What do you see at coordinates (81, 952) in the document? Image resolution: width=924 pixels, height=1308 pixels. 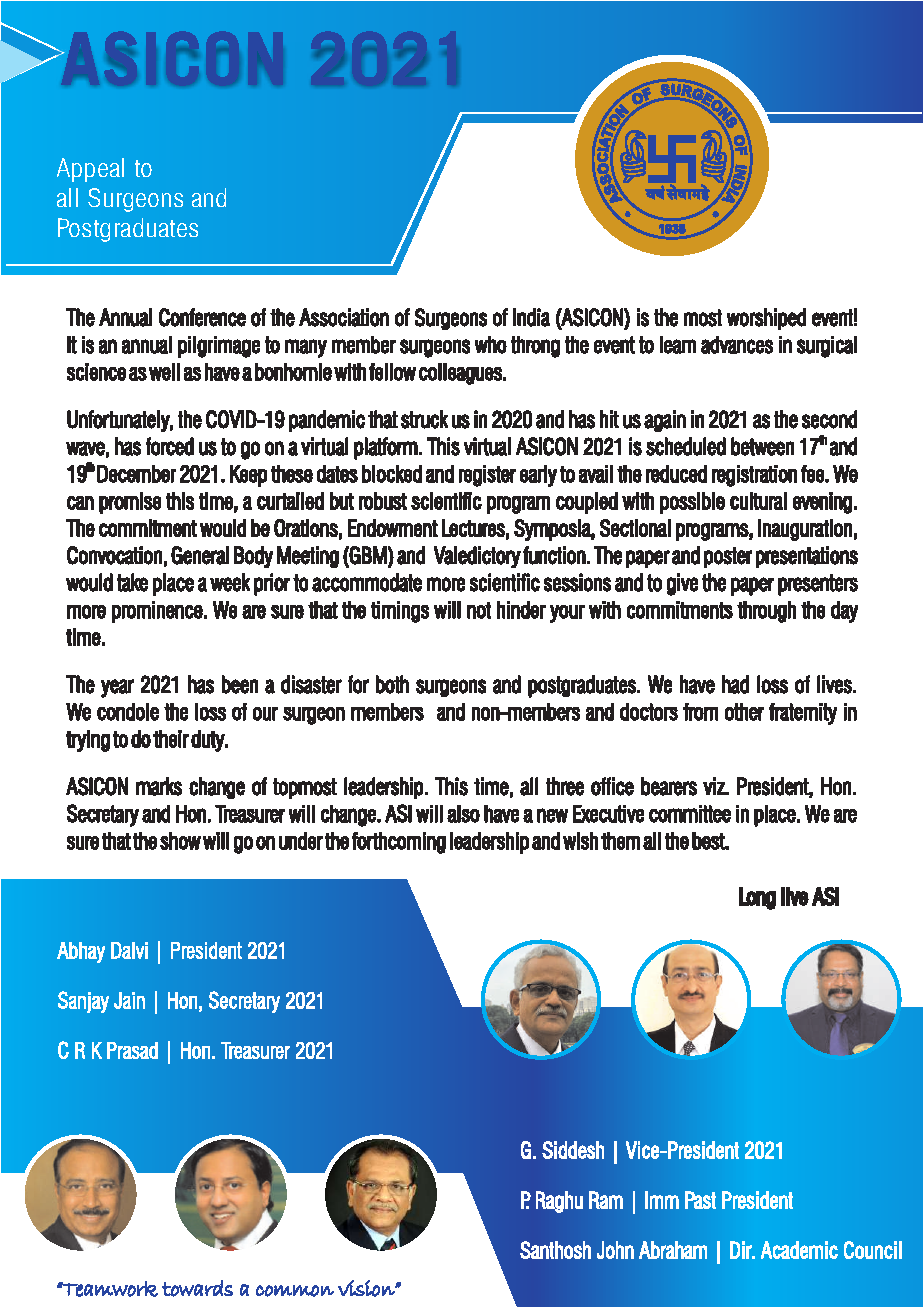 I see `Abhay` at bounding box center [81, 952].
